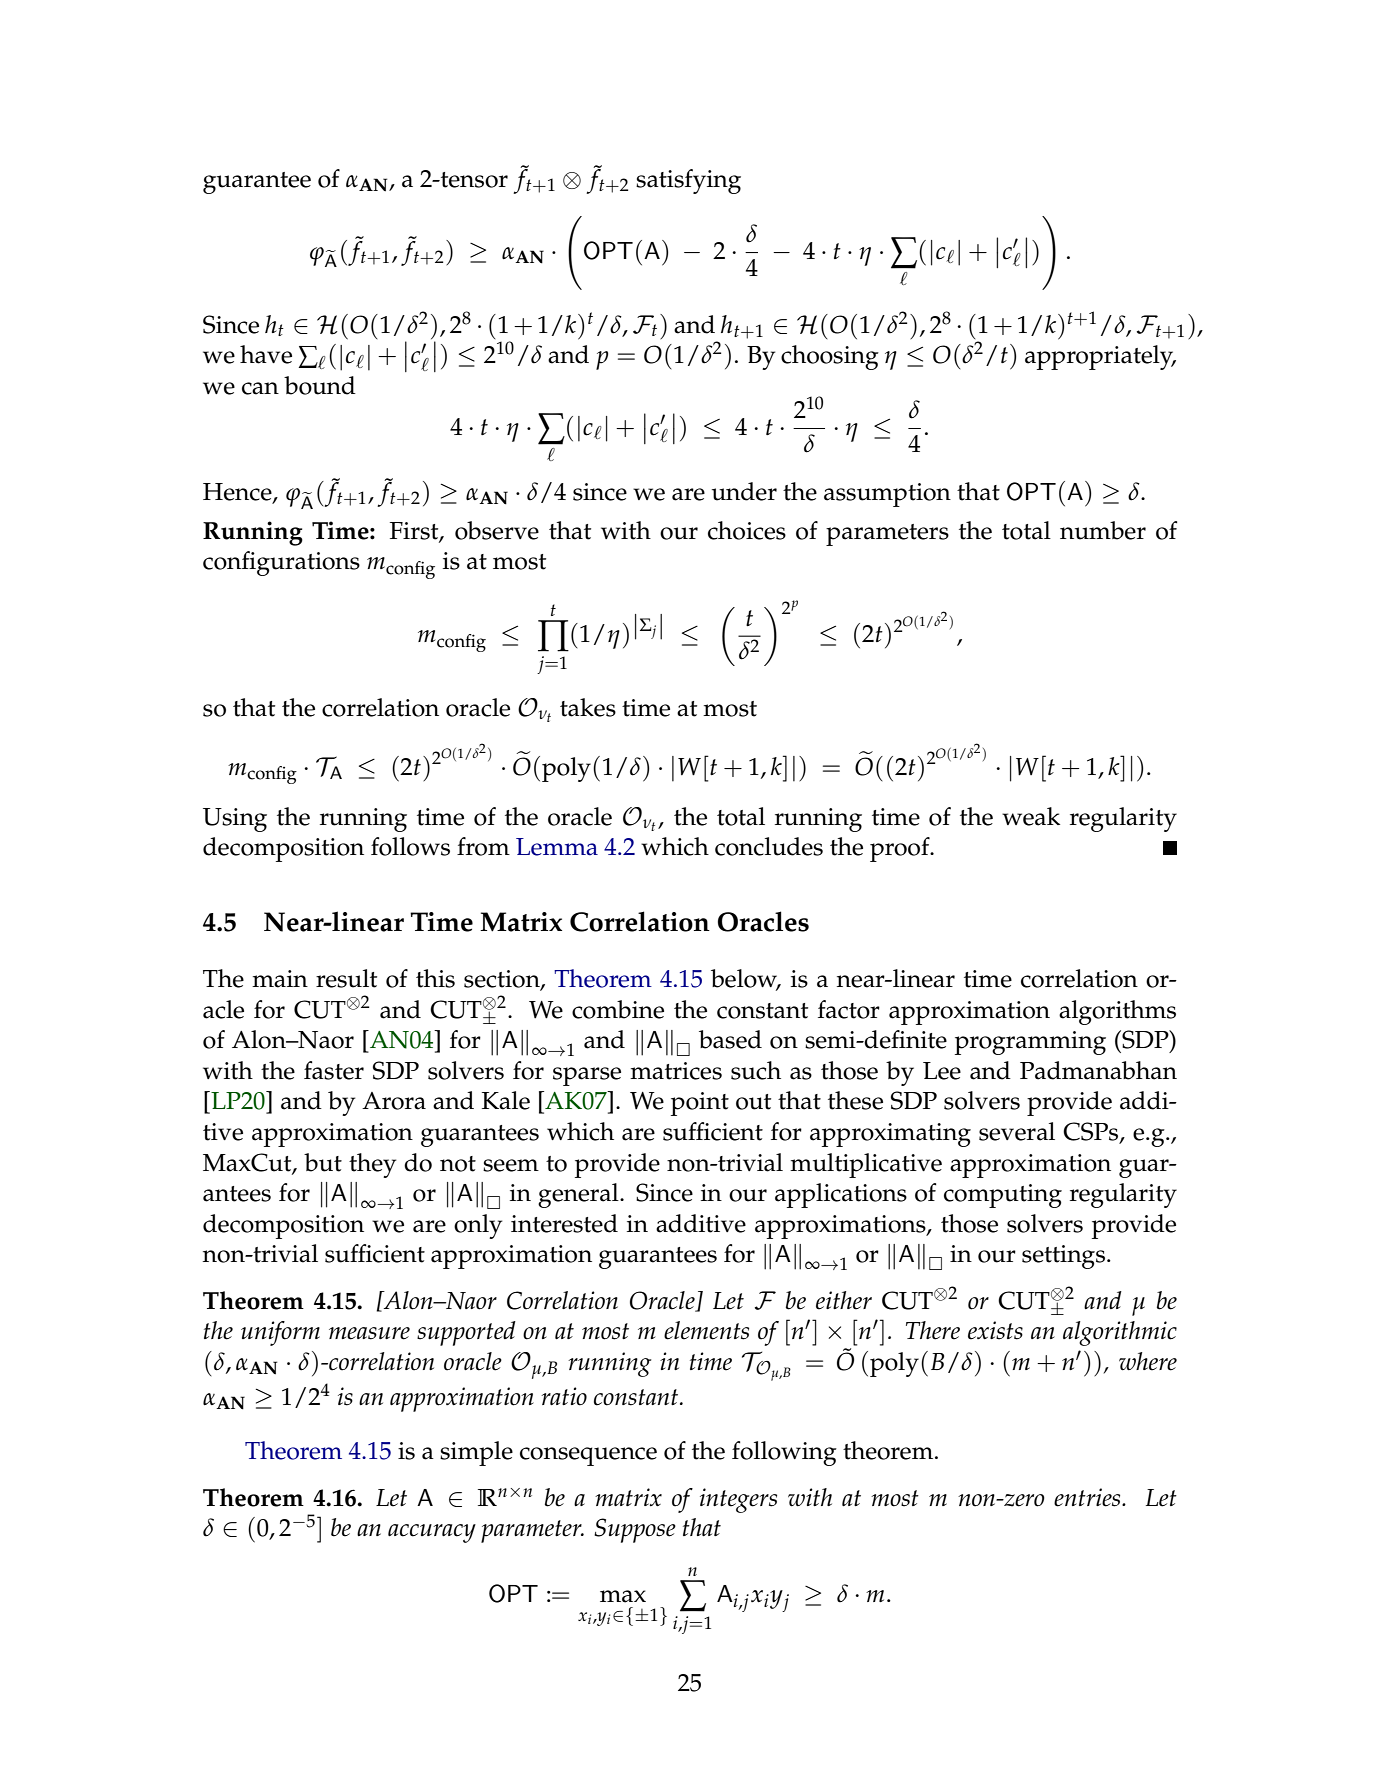  I want to click on appropriately, so click(1100, 357).
